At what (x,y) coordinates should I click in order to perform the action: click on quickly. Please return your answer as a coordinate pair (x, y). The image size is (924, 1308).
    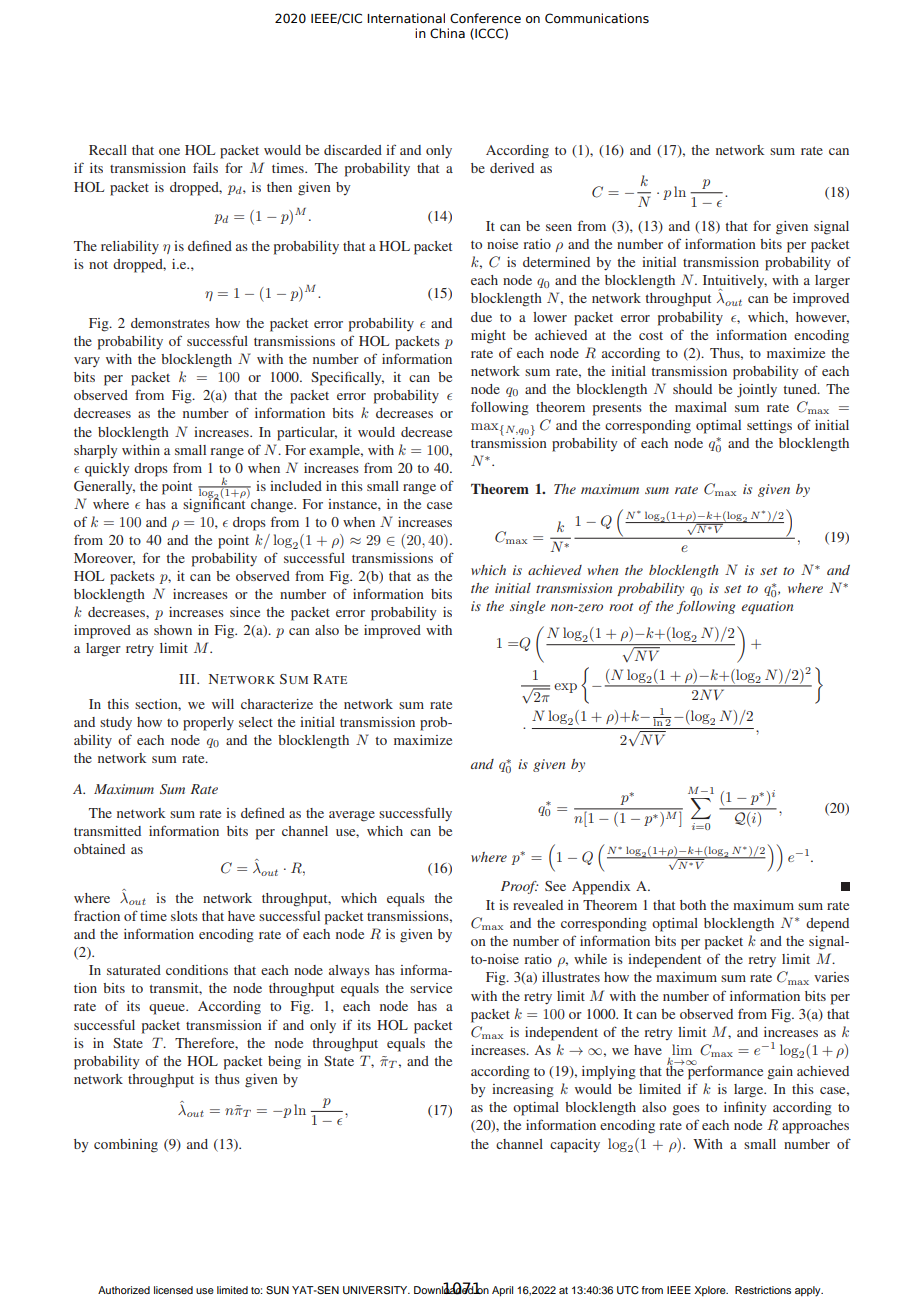
    Looking at the image, I should click on (107, 470).
